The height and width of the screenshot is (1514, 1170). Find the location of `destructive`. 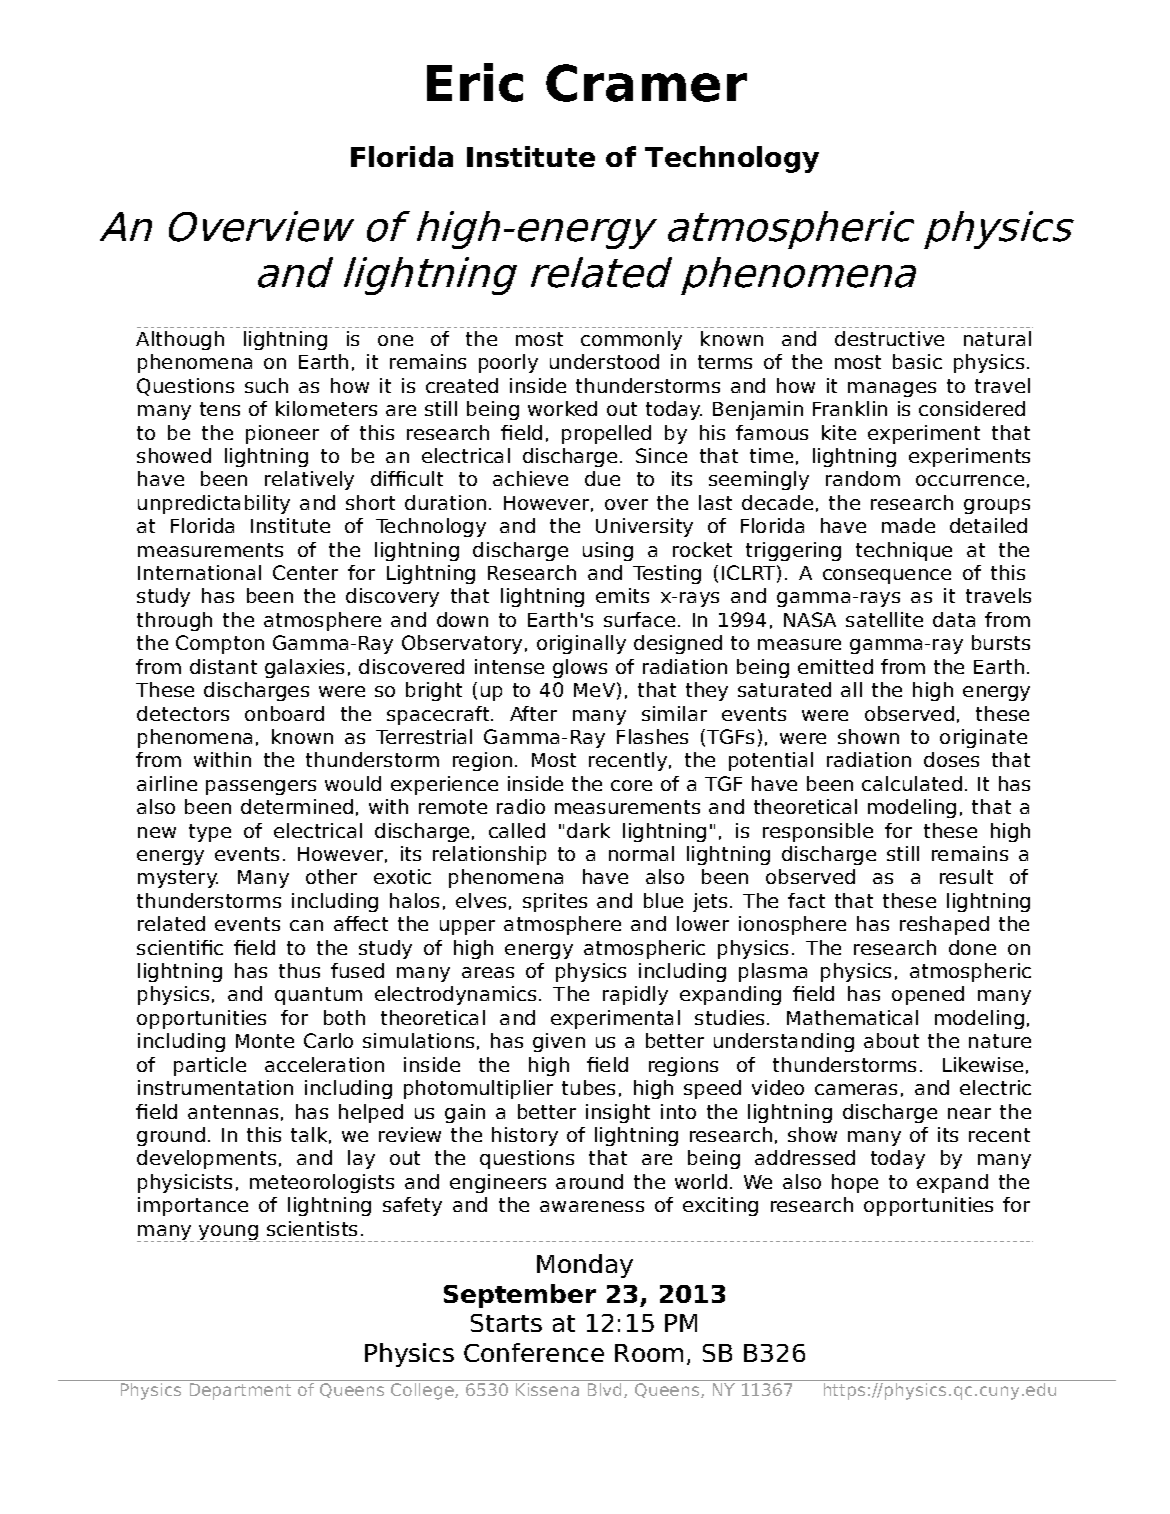

destructive is located at coordinates (889, 338).
